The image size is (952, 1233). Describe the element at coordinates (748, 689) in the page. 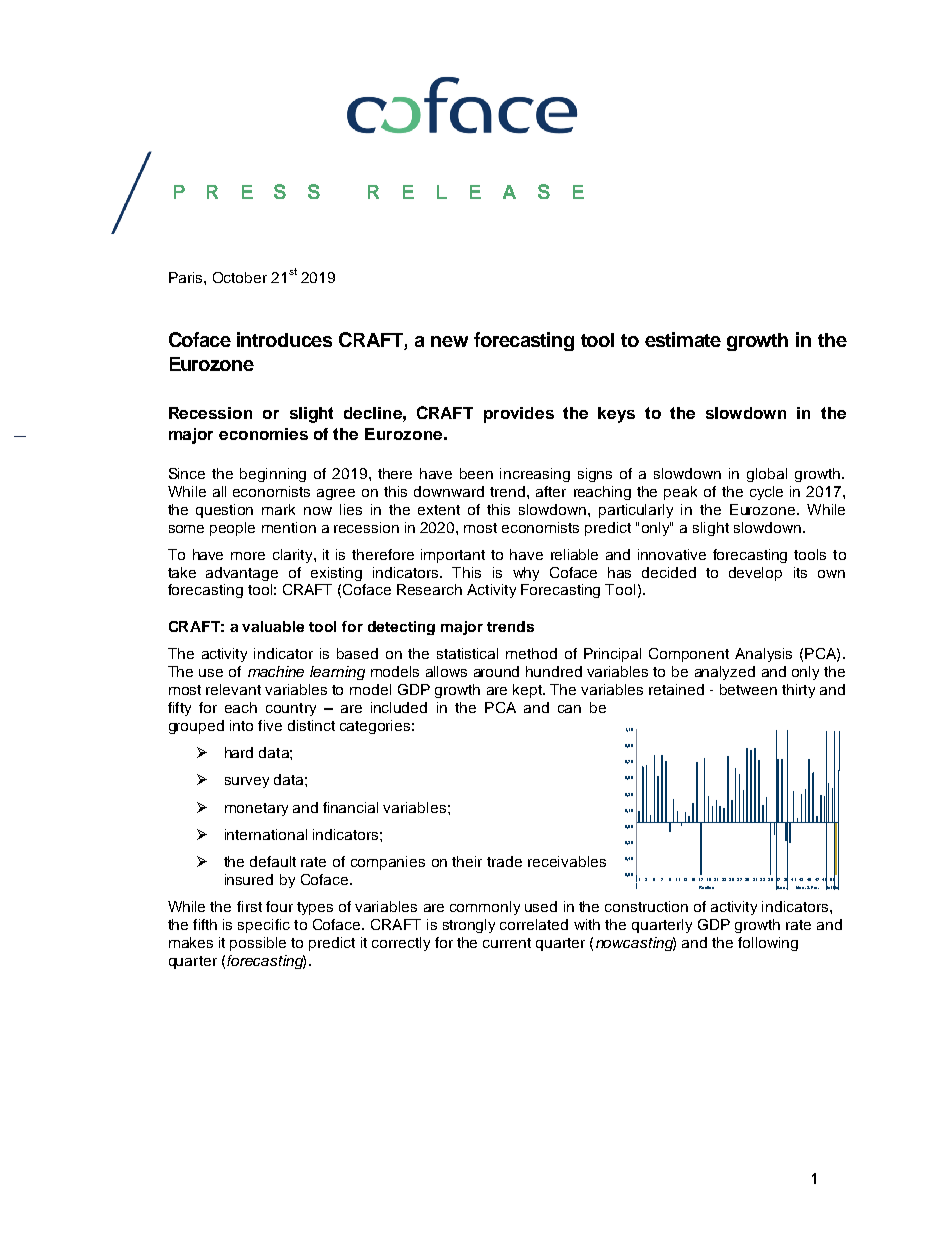

I see `between` at that location.
